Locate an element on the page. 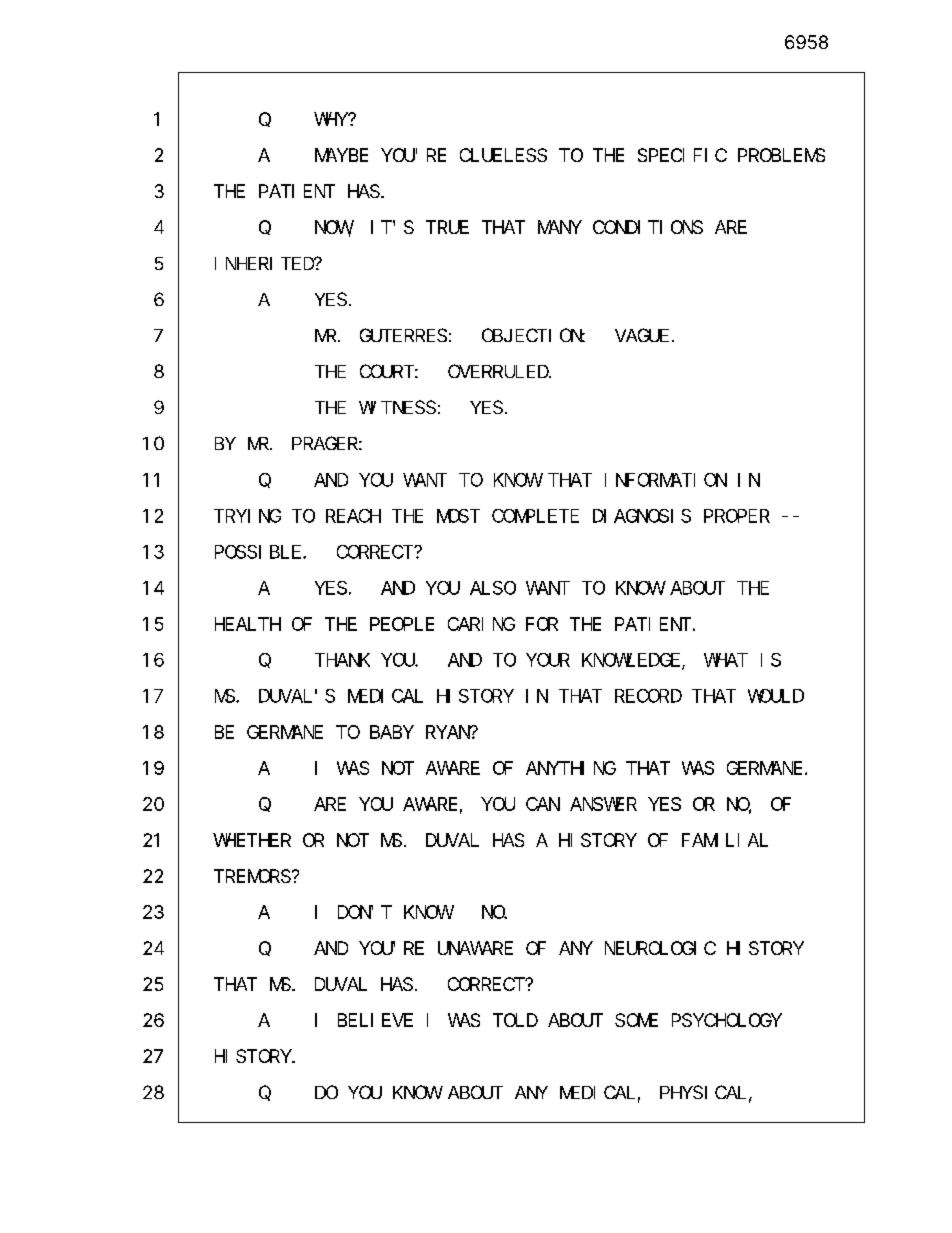  WHAT is located at coordinates (723, 660).
